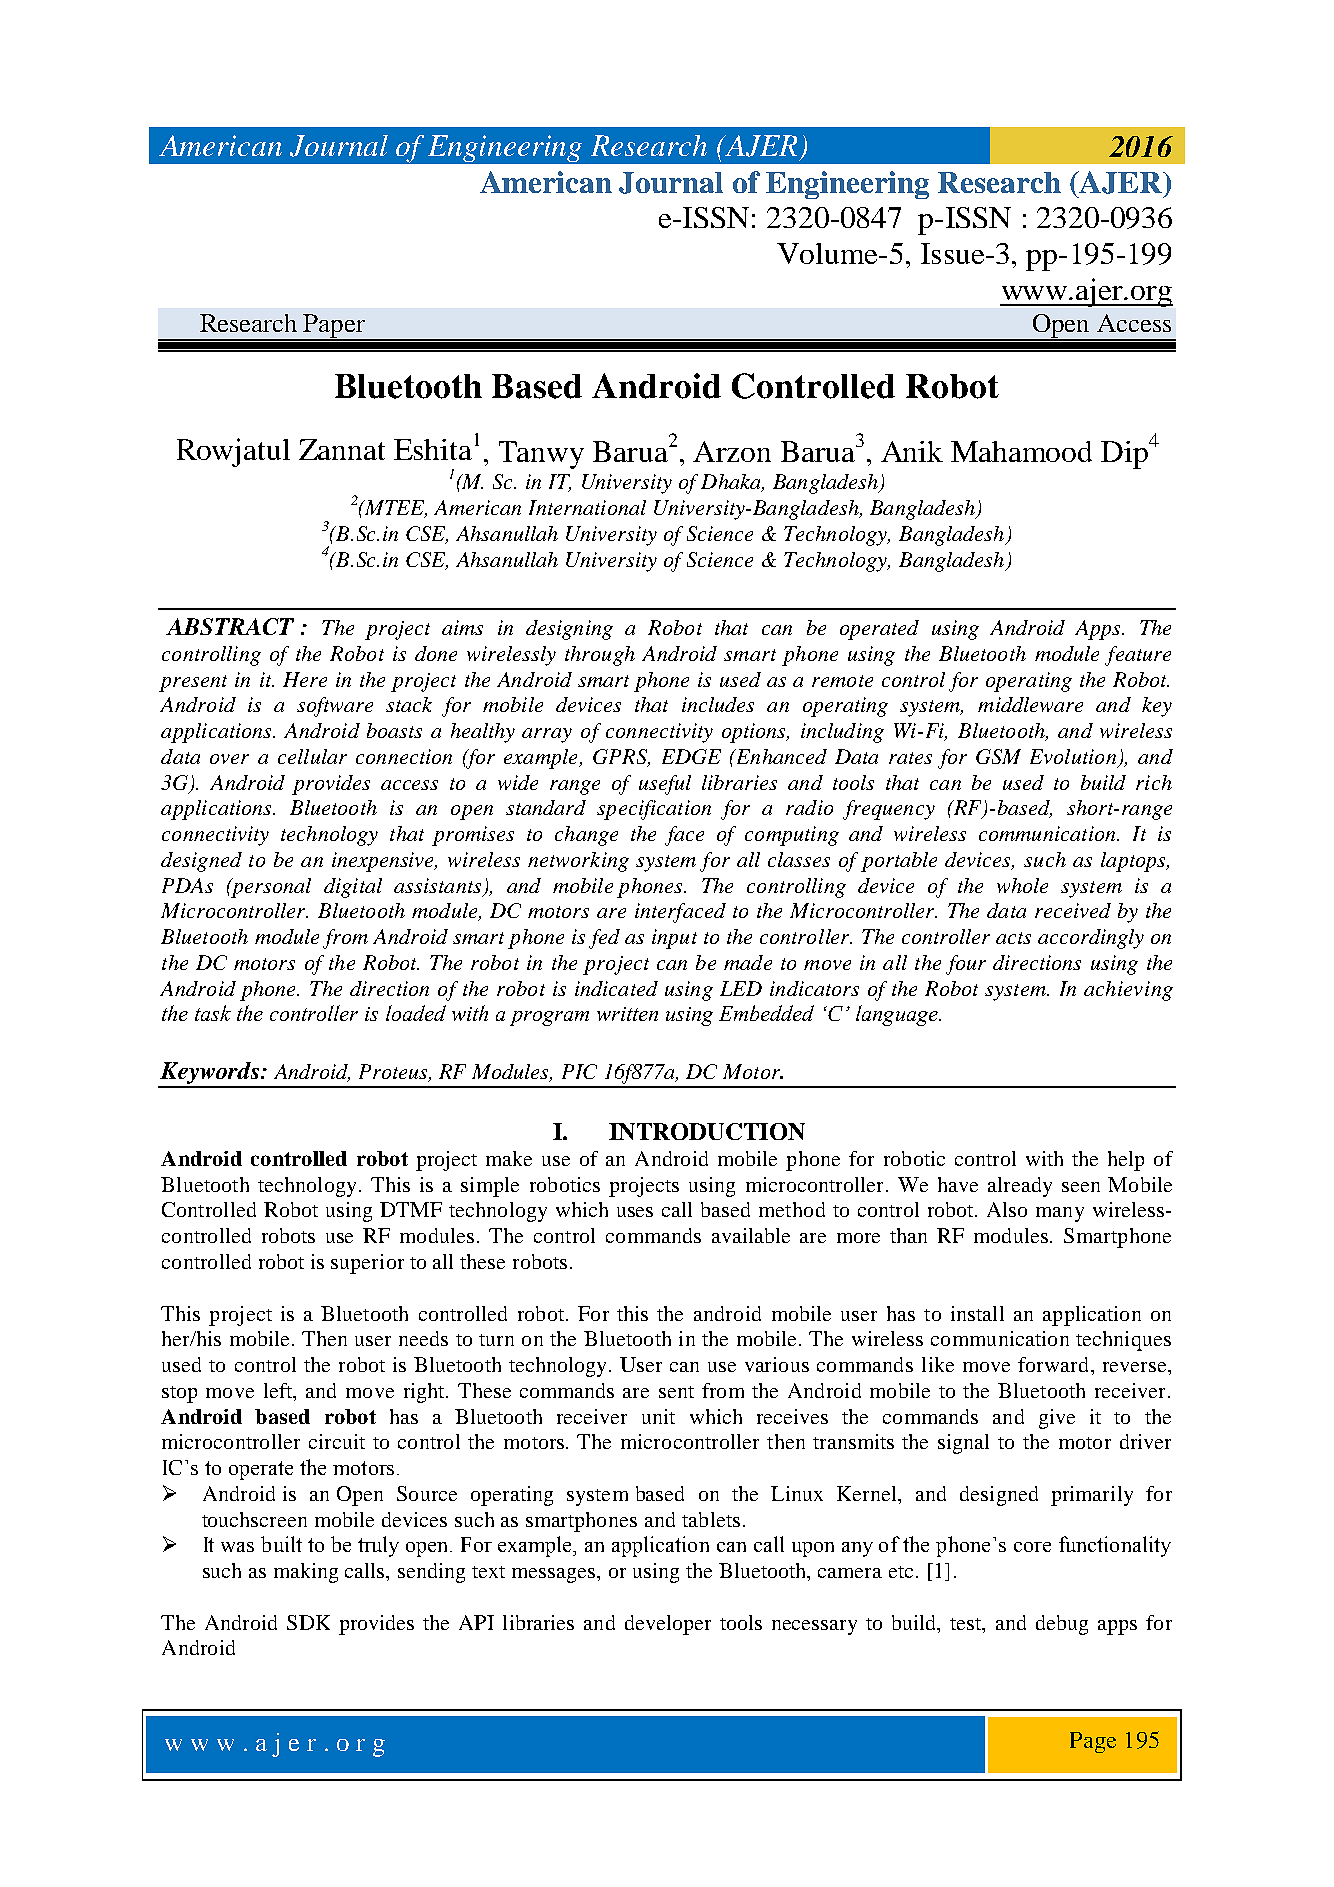 Image resolution: width=1334 pixels, height=1887 pixels. Describe the element at coordinates (308, 1622) in the screenshot. I see `SDK` at that location.
